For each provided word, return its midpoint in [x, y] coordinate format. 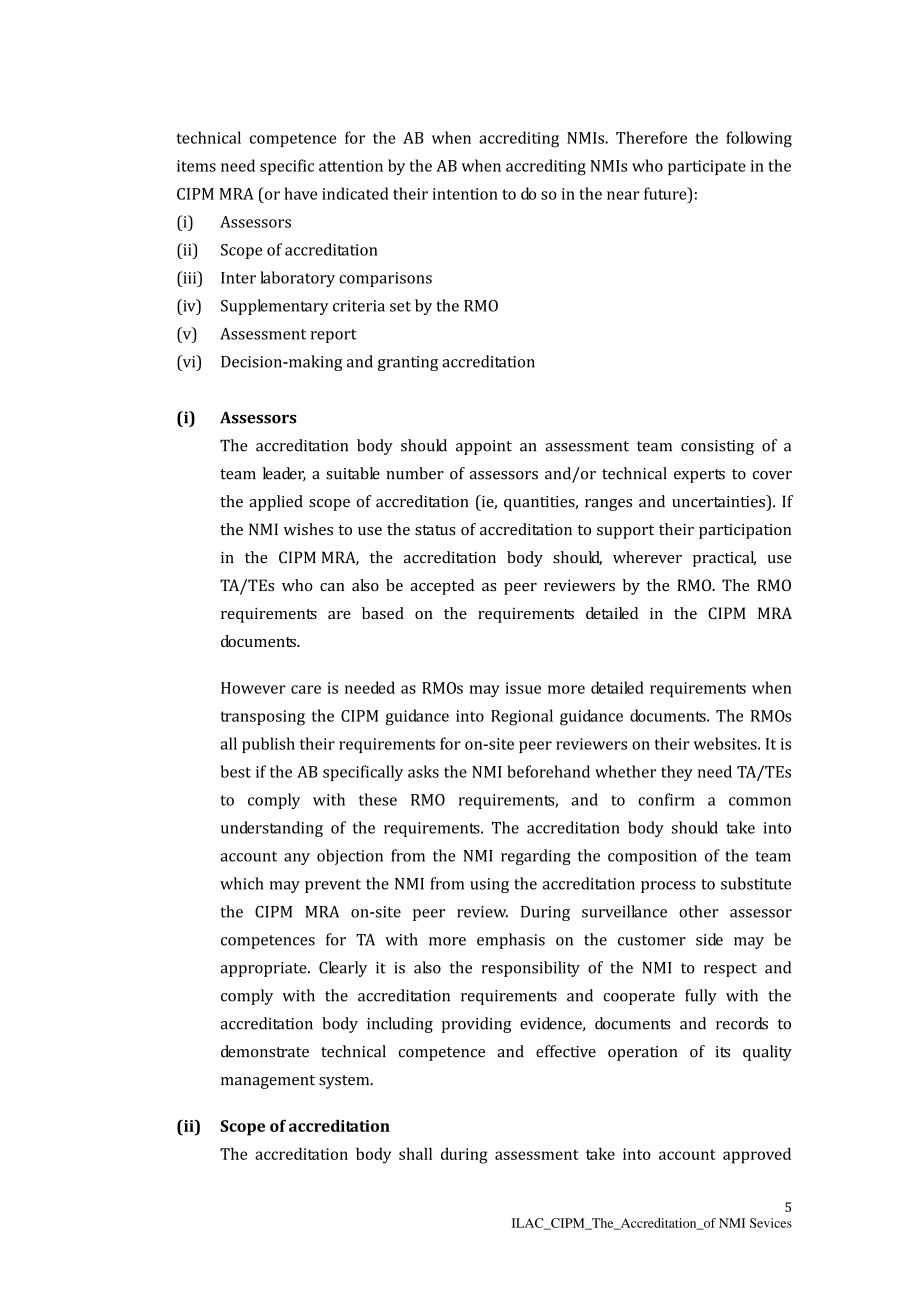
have [300, 193]
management [268, 1082]
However [253, 688]
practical [724, 559]
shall [415, 1153]
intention [465, 194]
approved [757, 1155]
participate [707, 167]
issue [523, 688]
